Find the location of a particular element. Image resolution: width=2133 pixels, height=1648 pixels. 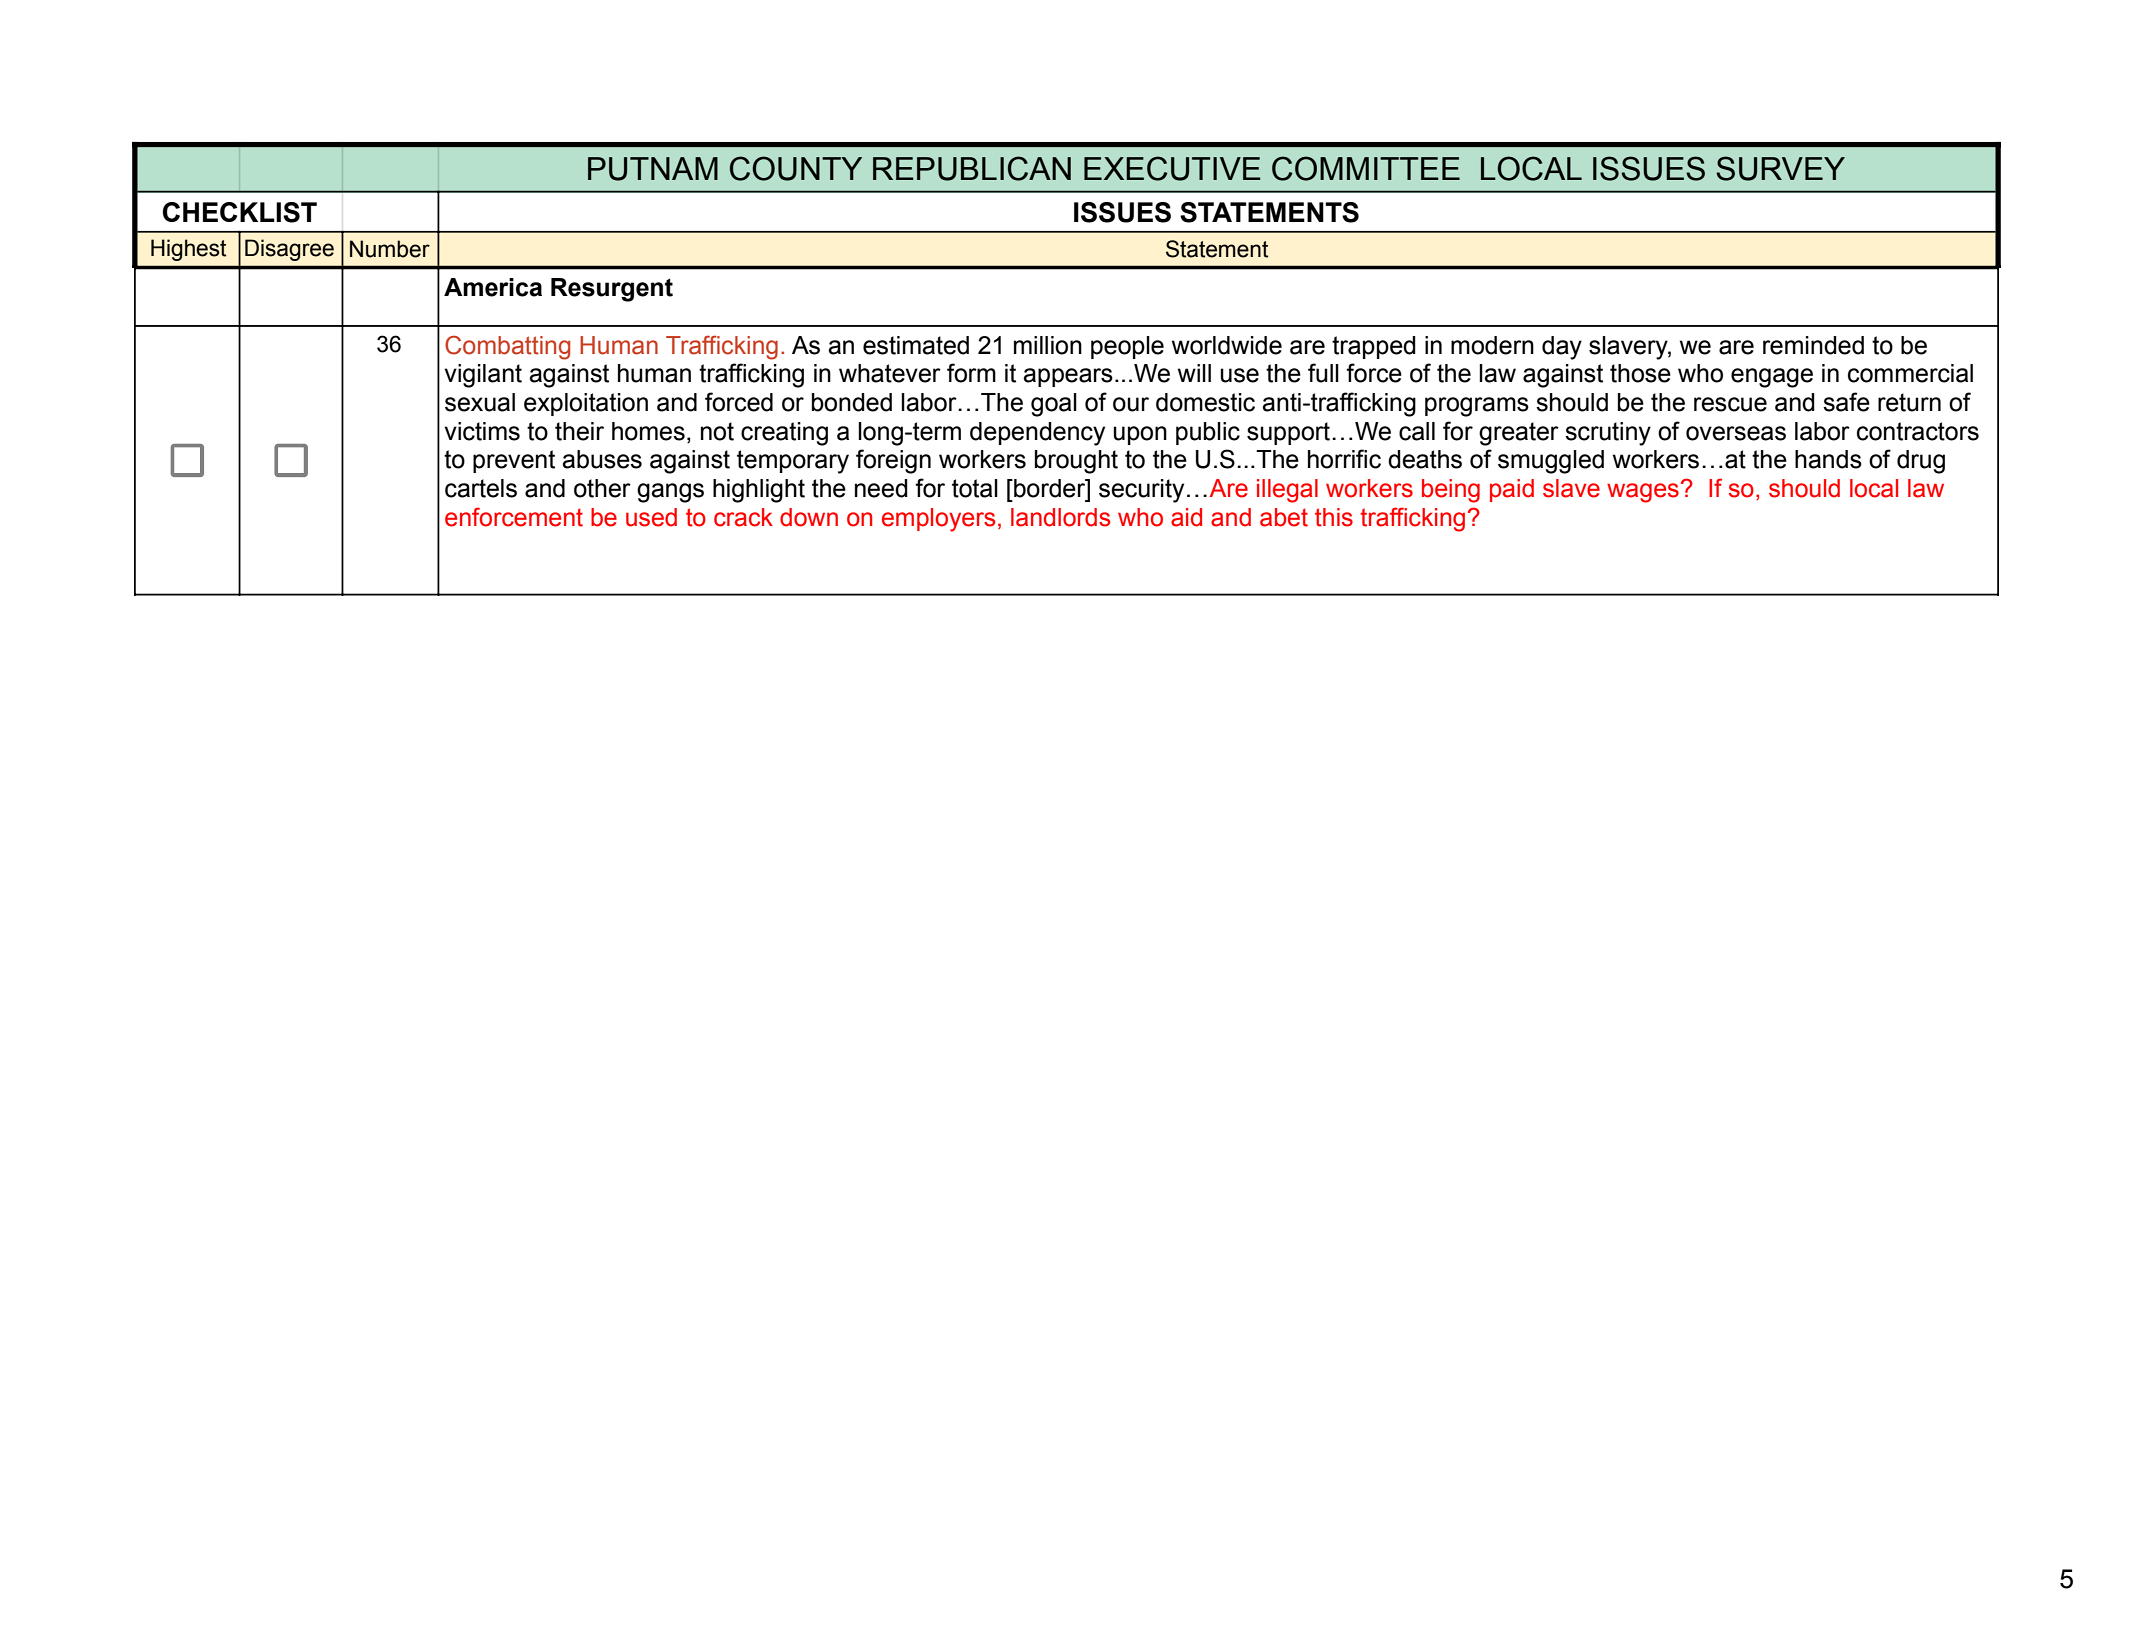

reminded is located at coordinates (1813, 345).
